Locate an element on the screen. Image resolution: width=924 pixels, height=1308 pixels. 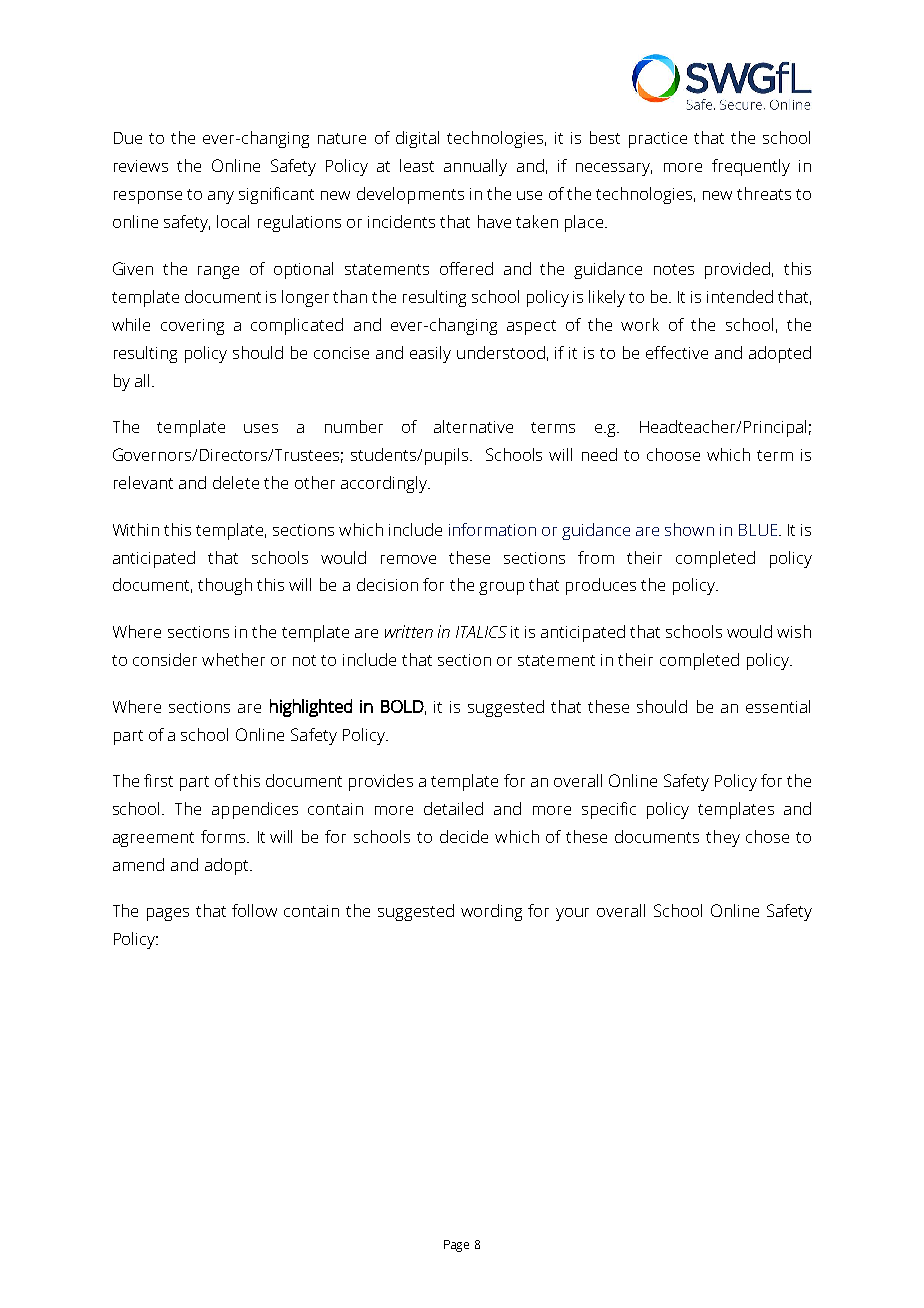
BOLD is located at coordinates (402, 706).
